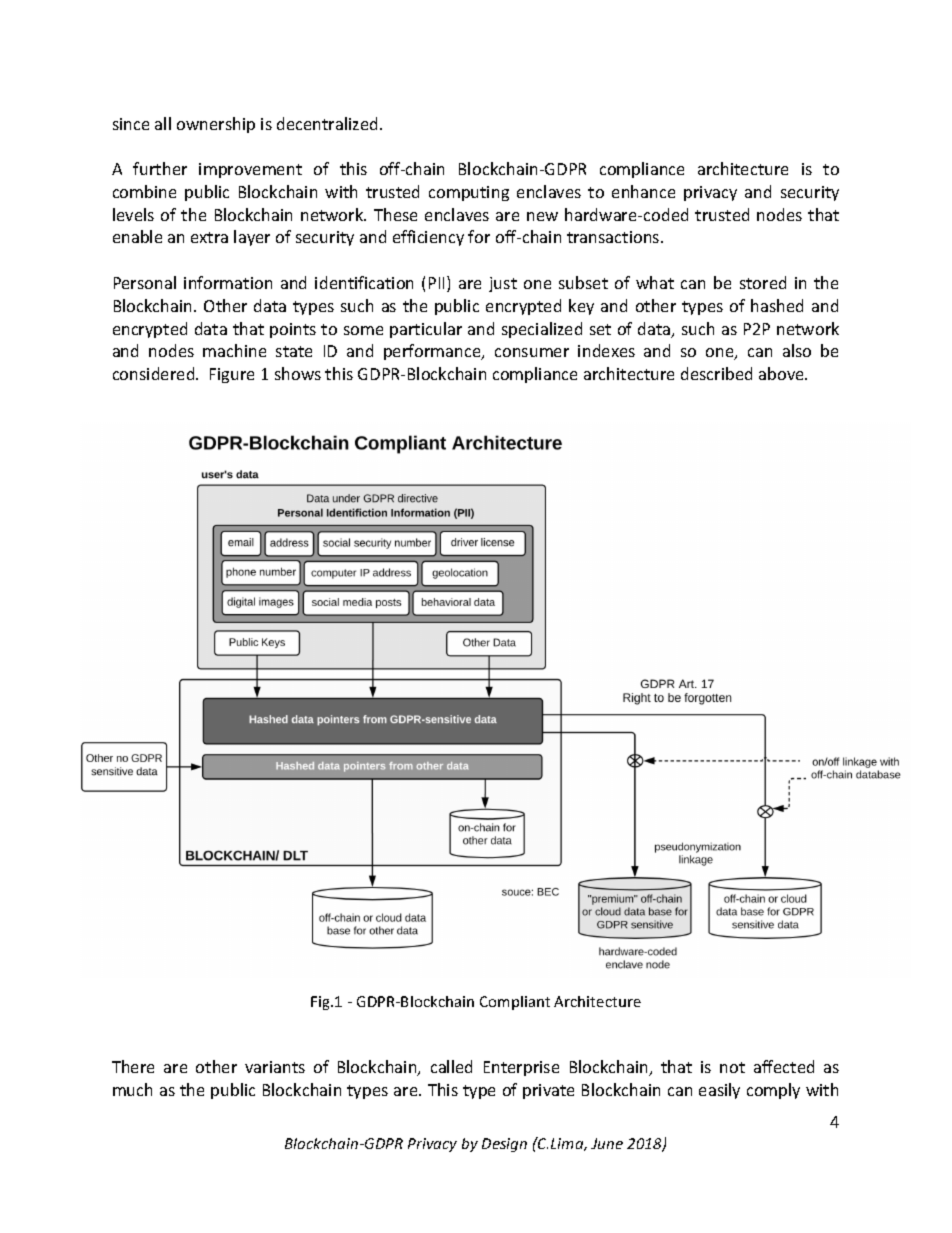 This document has width=952, height=1233. What do you see at coordinates (732, 1067) in the document?
I see `not` at bounding box center [732, 1067].
